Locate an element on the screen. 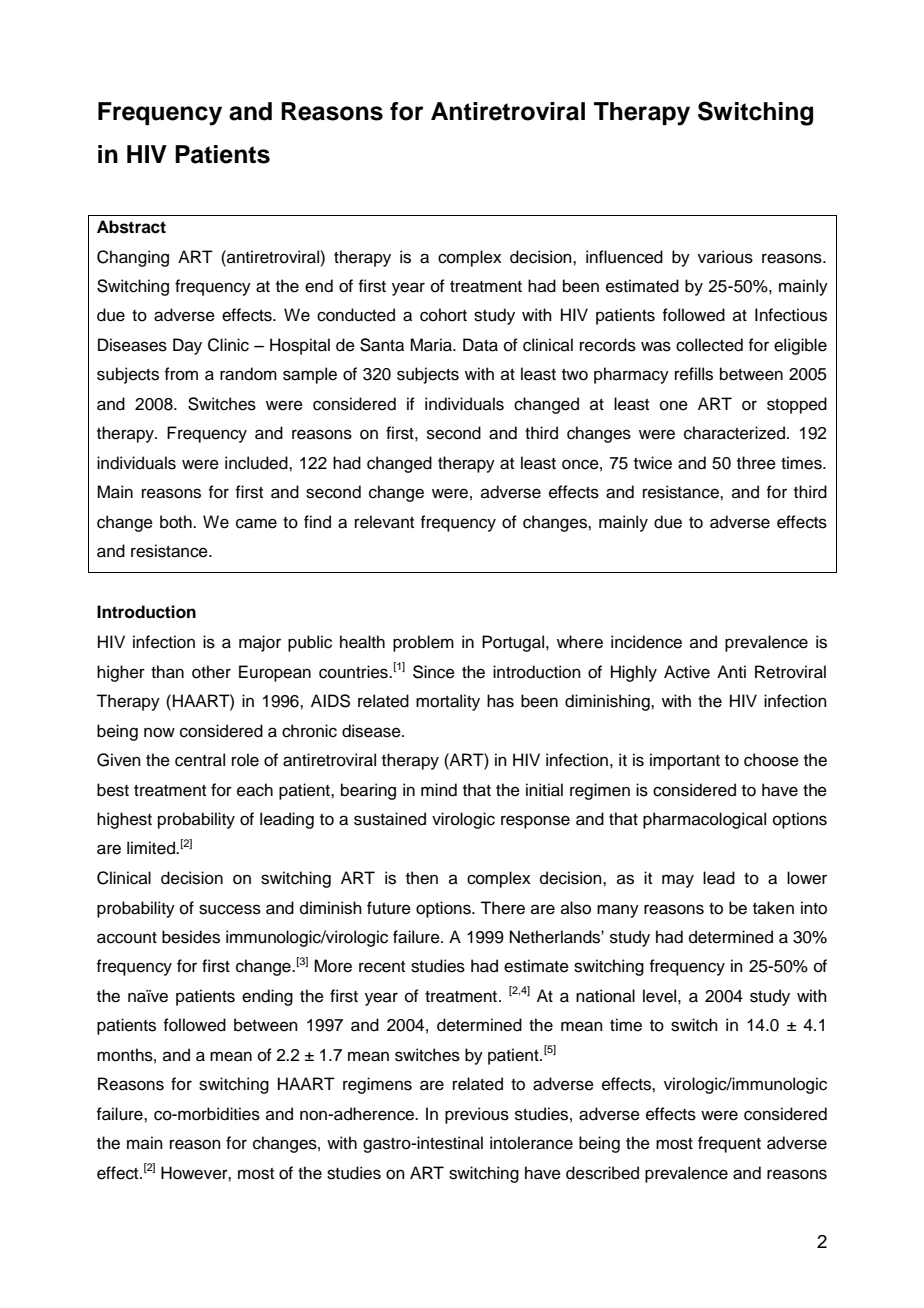  three is located at coordinates (756, 463).
